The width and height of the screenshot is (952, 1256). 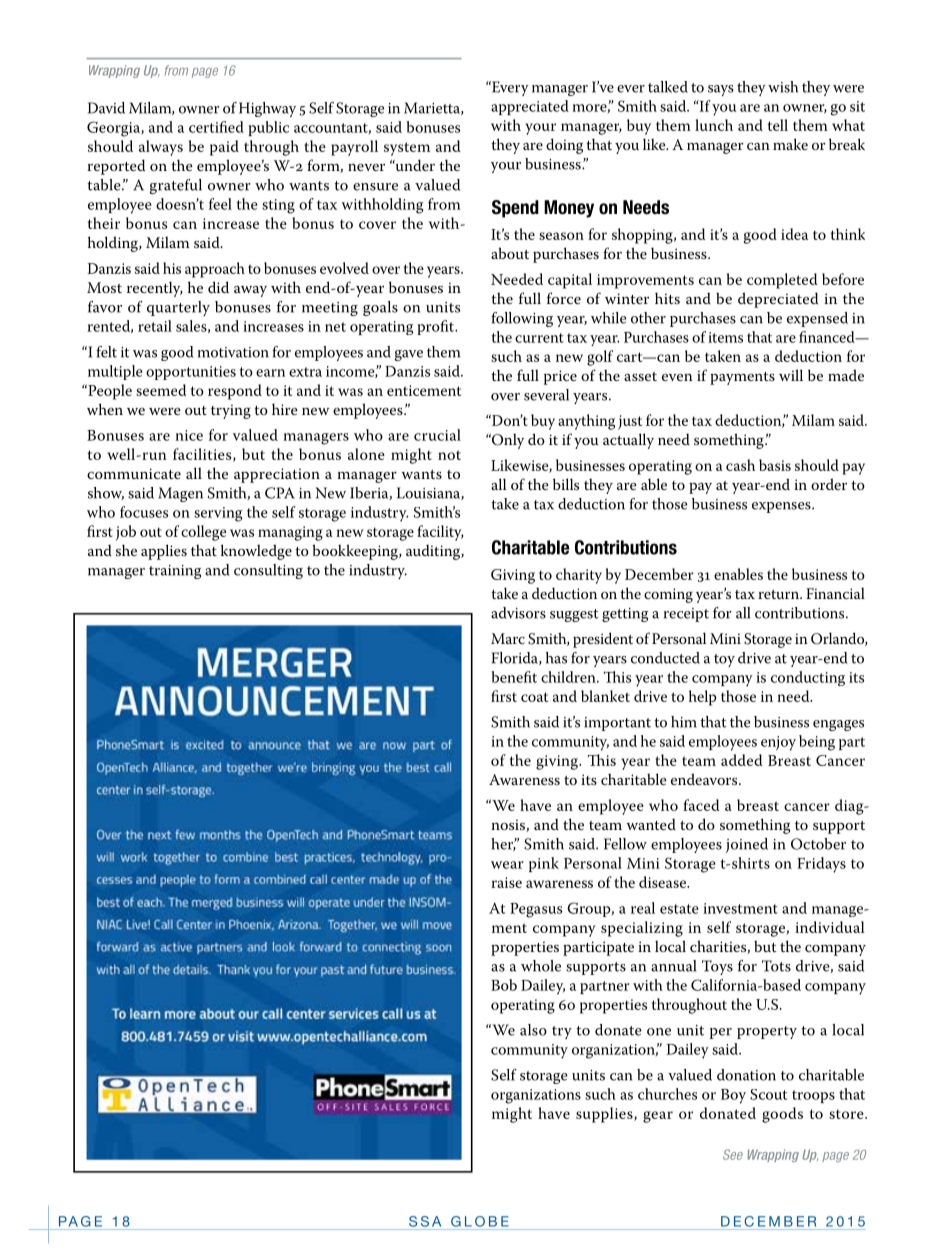 What do you see at coordinates (778, 125) in the screenshot?
I see `tell` at bounding box center [778, 125].
